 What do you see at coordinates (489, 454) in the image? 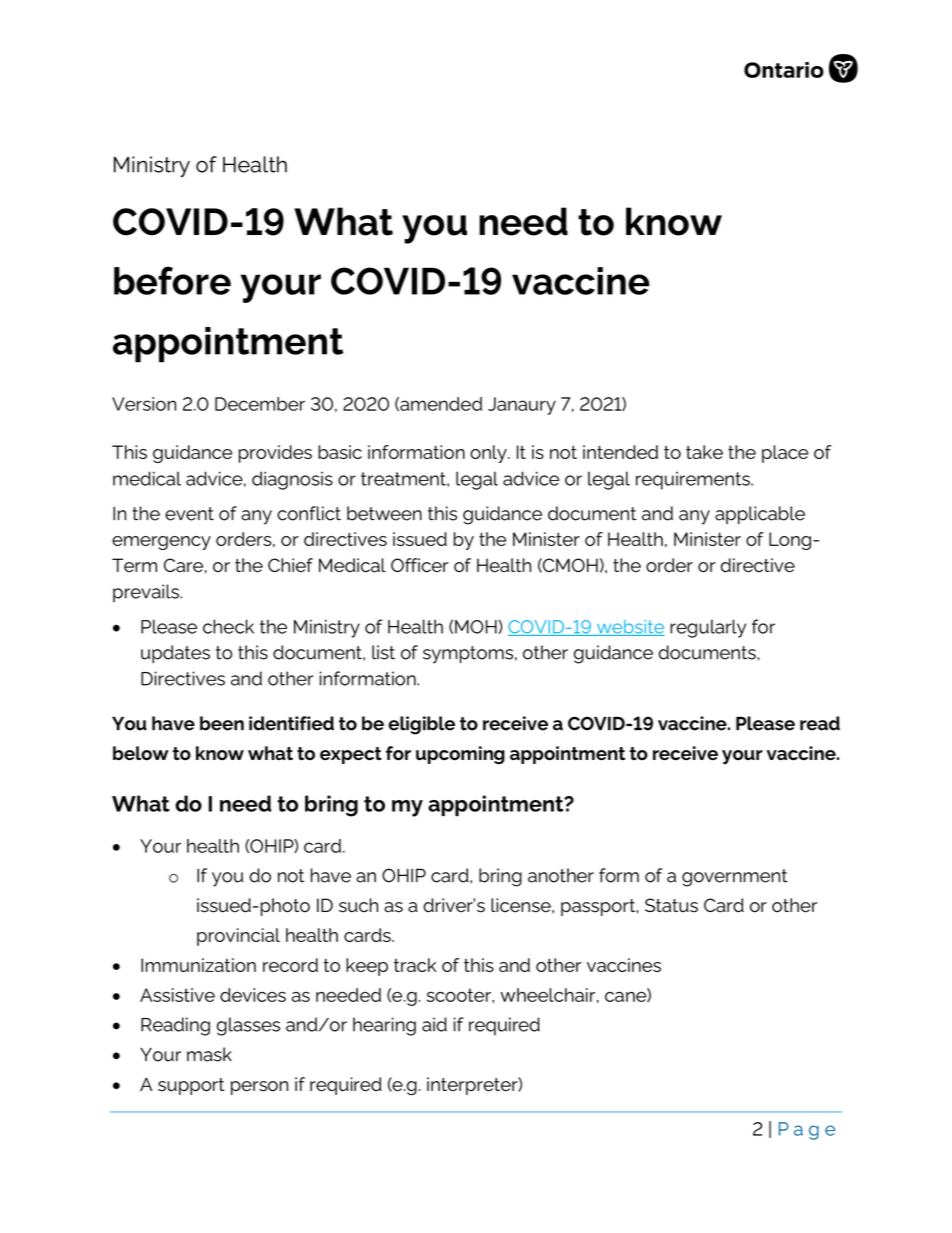
I see `only` at bounding box center [489, 454].
